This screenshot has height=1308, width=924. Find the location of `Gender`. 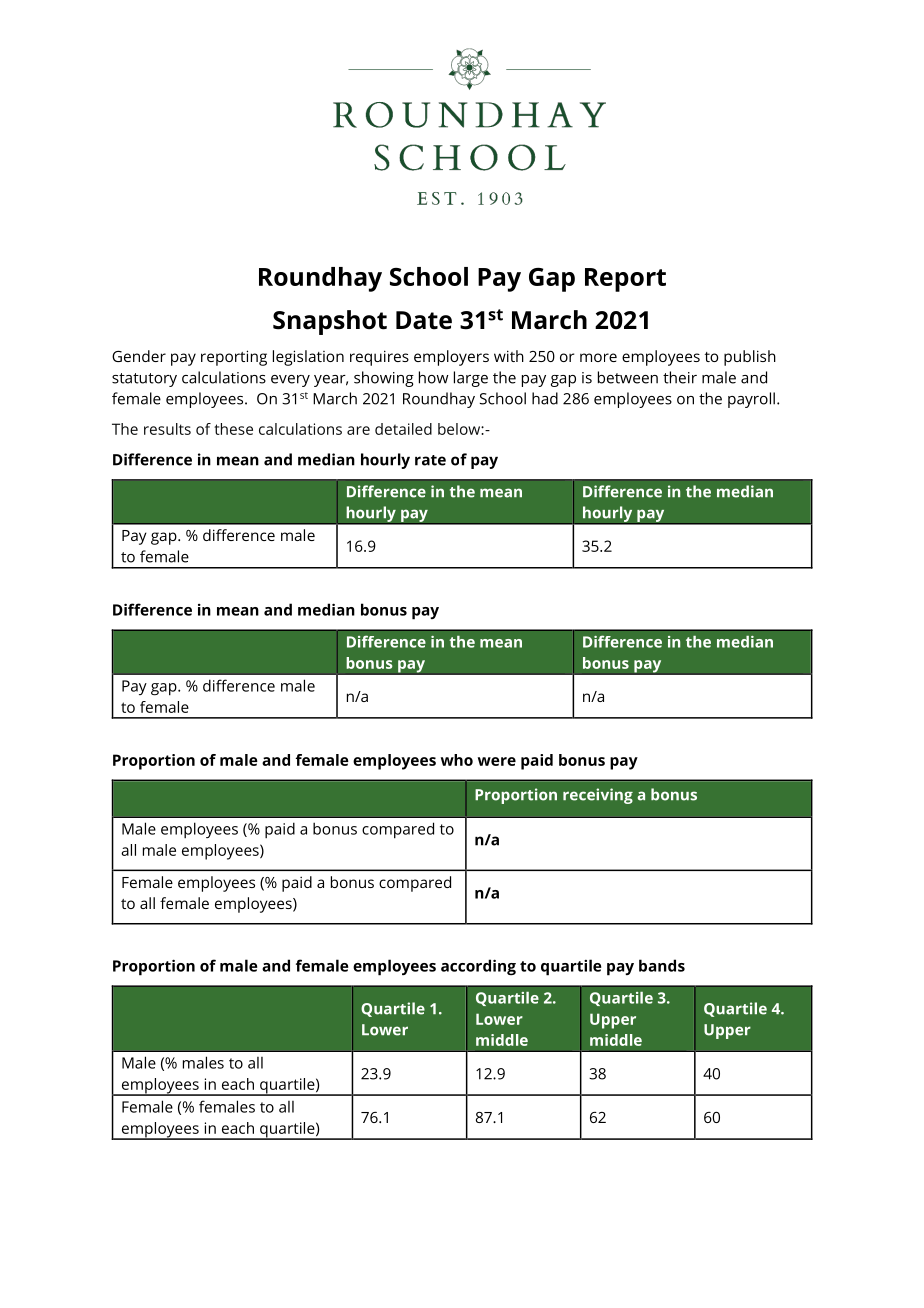

Gender is located at coordinates (139, 356).
